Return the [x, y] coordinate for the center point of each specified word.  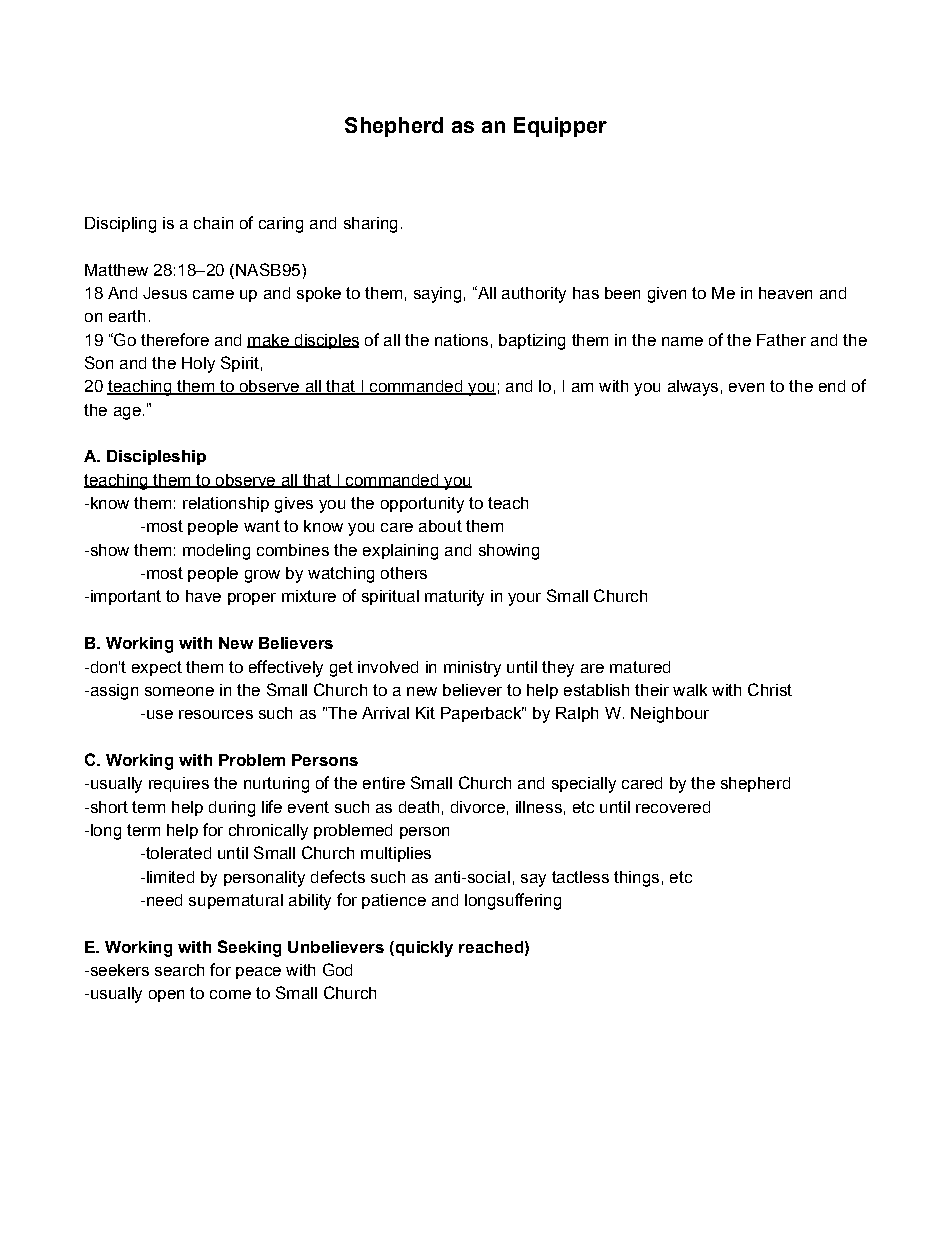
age [127, 413]
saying [437, 295]
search [179, 970]
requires [179, 784]
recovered [673, 807]
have [203, 596]
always [693, 388]
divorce [478, 807]
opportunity [422, 505]
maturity [454, 598]
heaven [785, 293]
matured [640, 667]
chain [213, 223]
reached [491, 947]
